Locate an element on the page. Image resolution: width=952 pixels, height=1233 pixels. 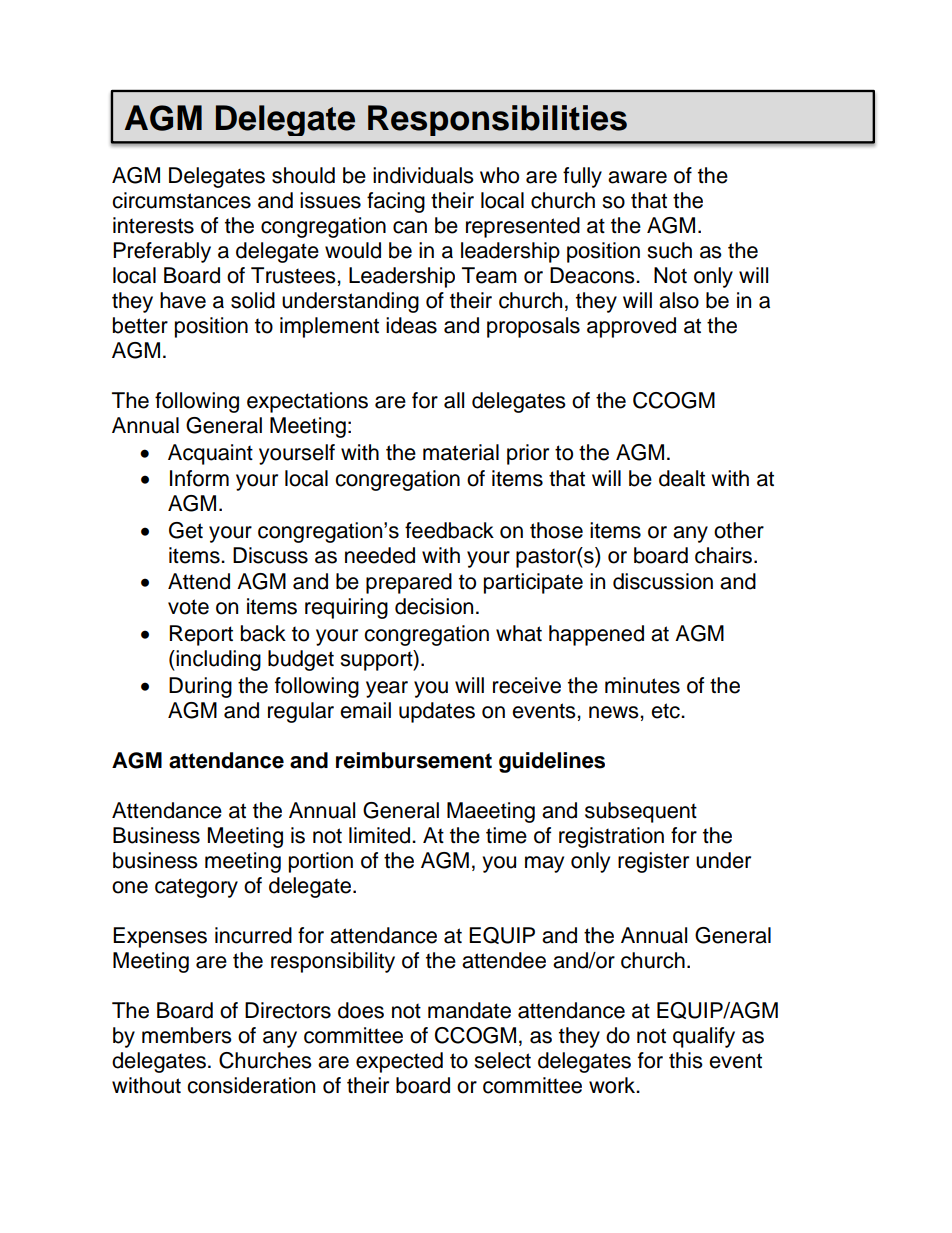
expected is located at coordinates (399, 1062).
